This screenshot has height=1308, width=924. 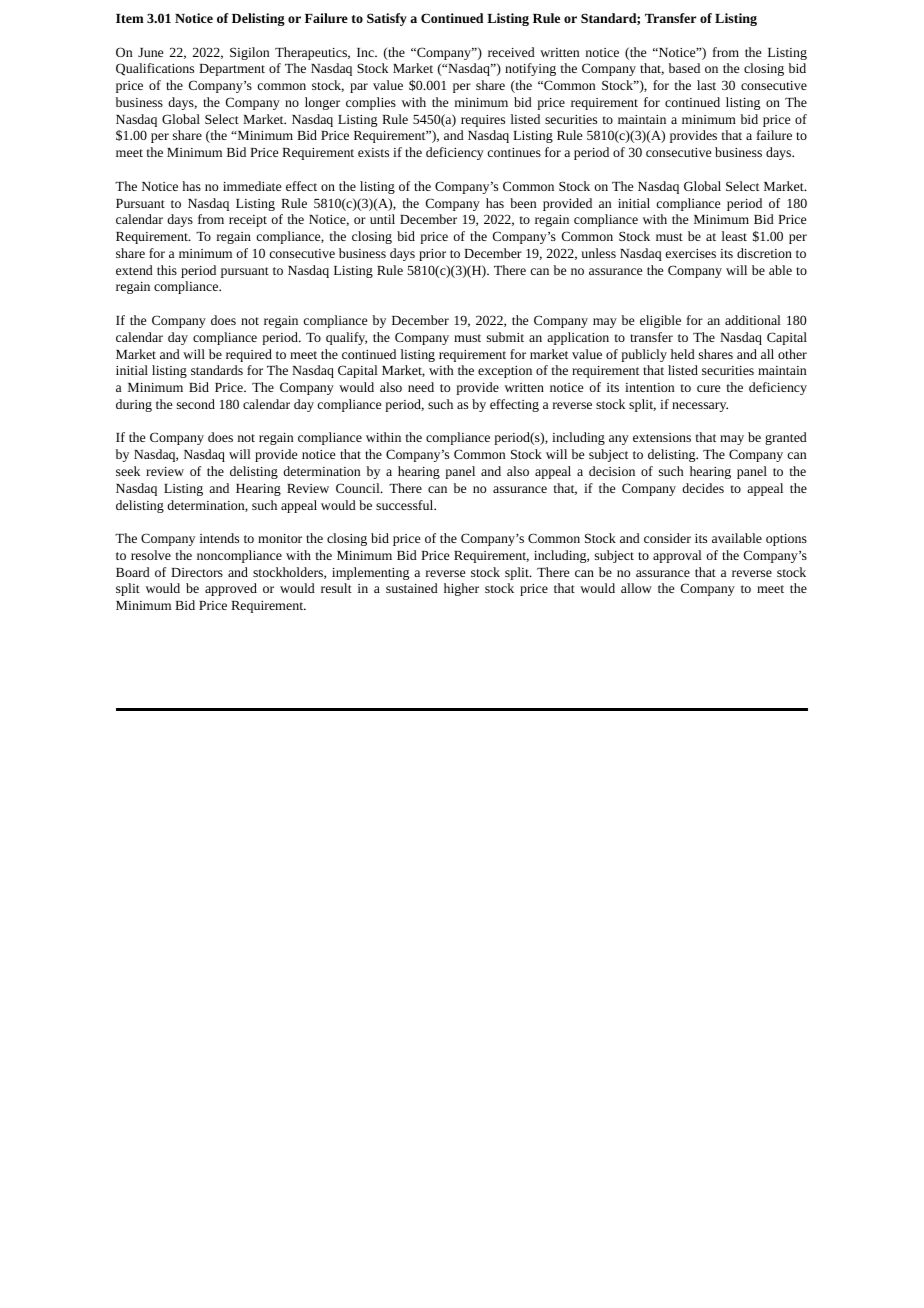 I want to click on received, so click(x=511, y=52).
